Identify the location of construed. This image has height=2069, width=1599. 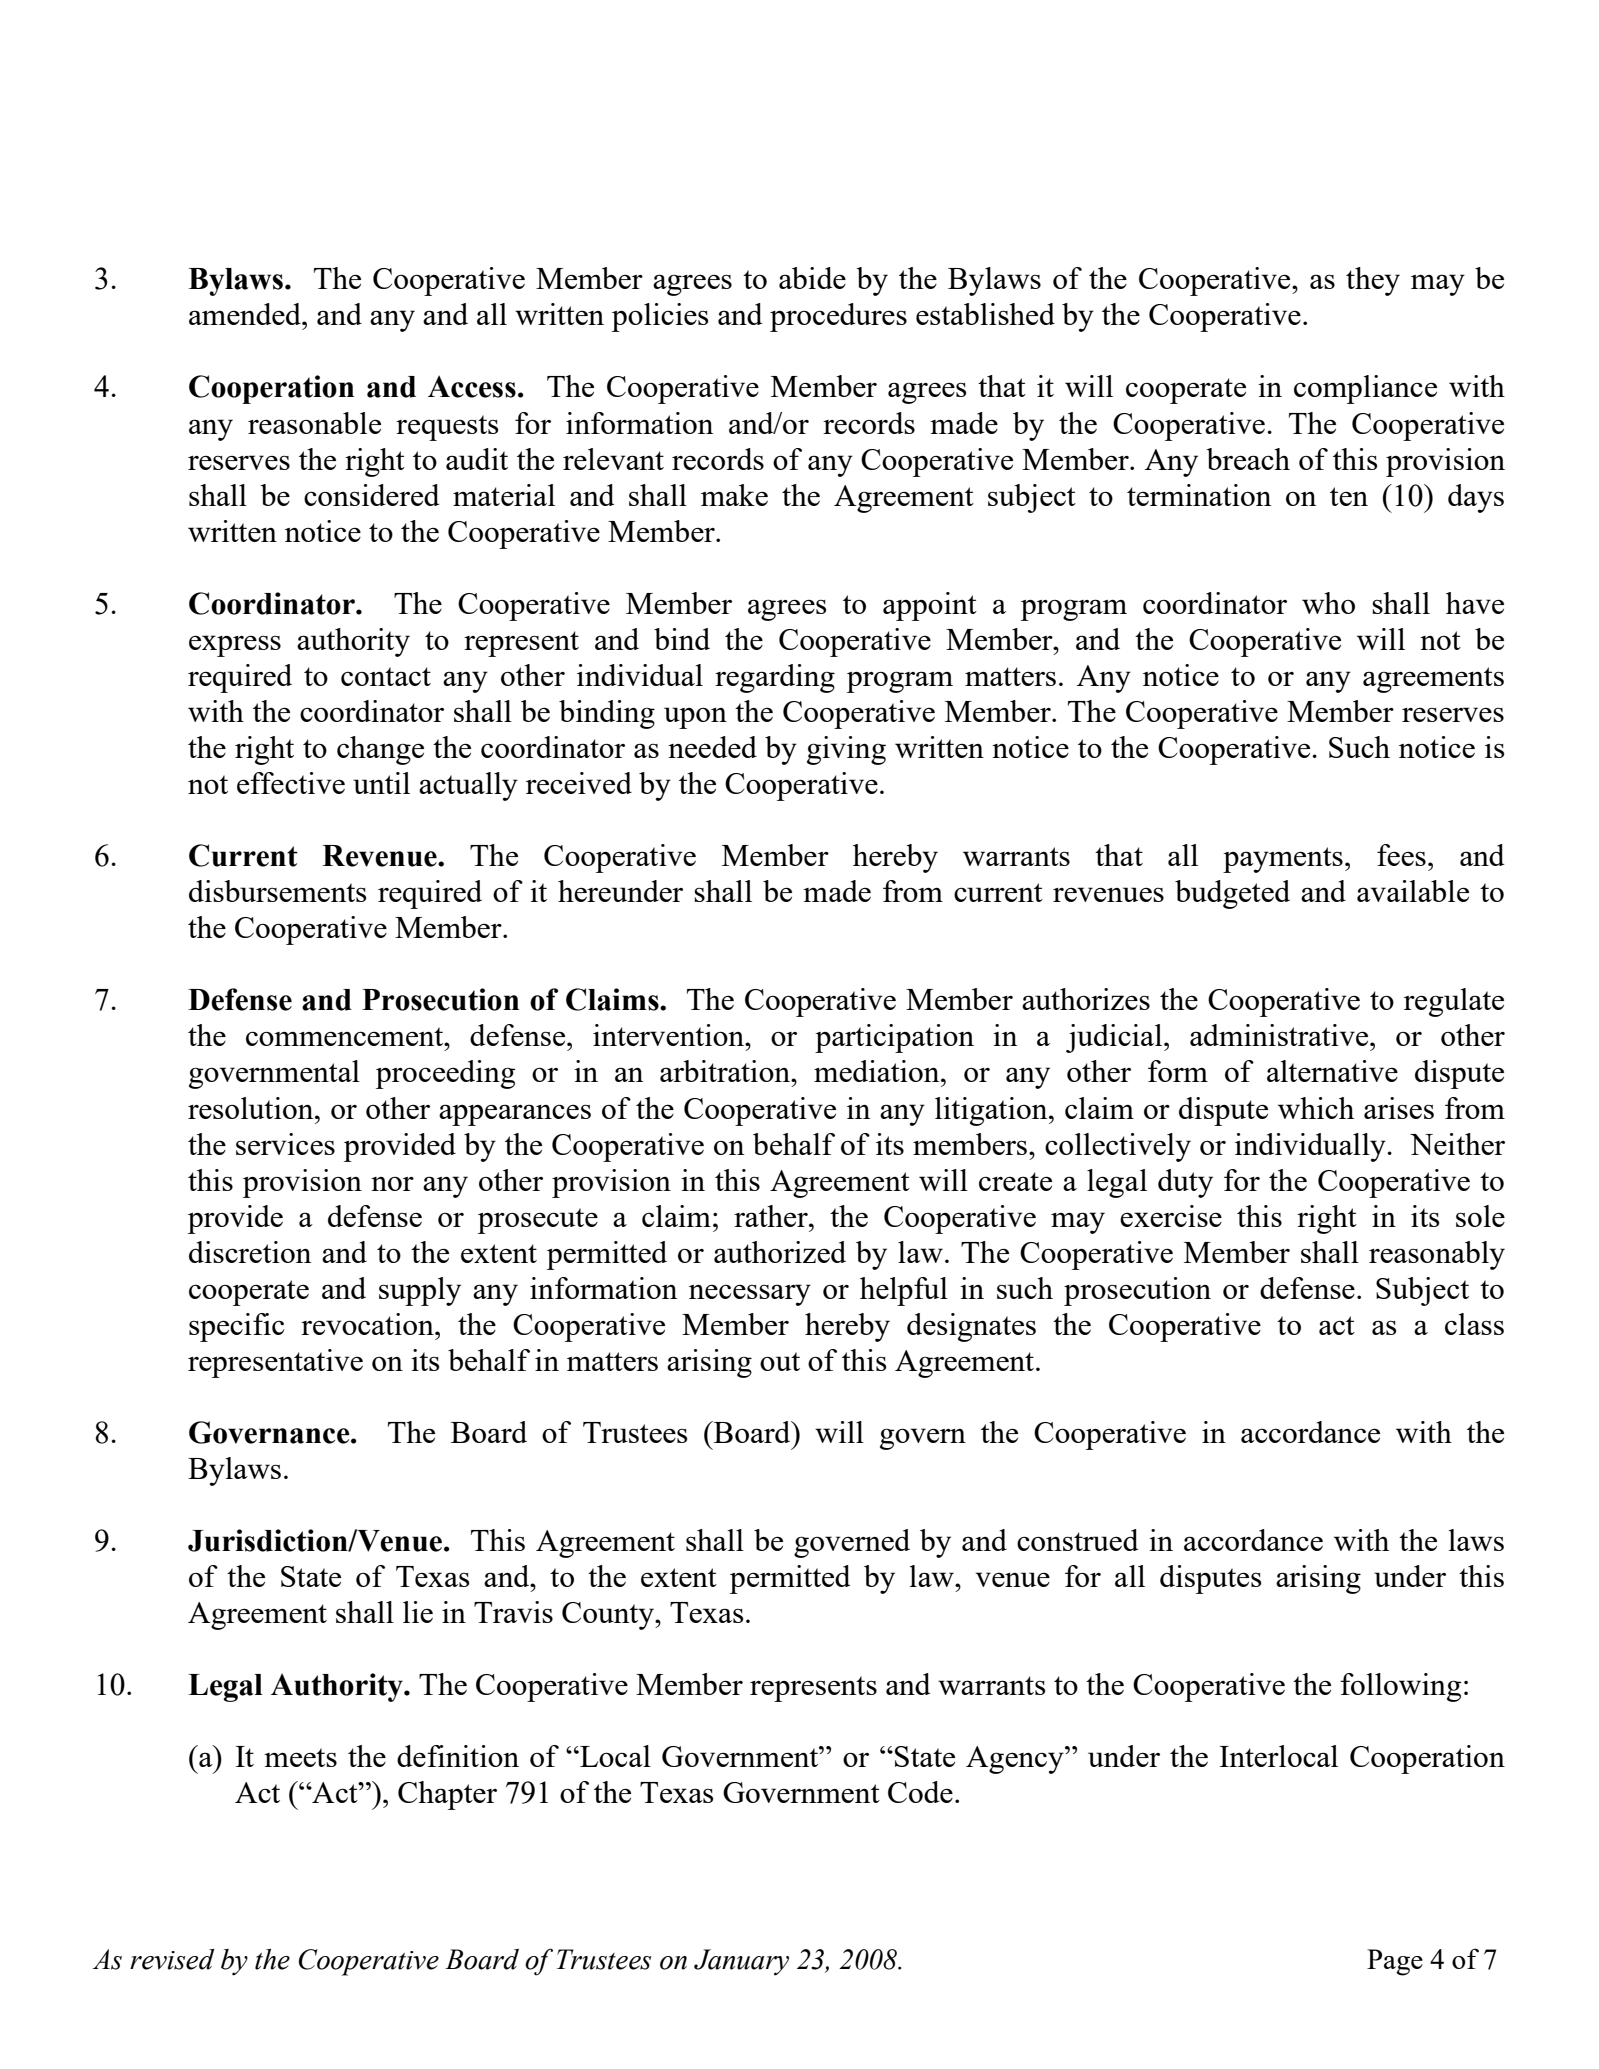
(1077, 1540).
